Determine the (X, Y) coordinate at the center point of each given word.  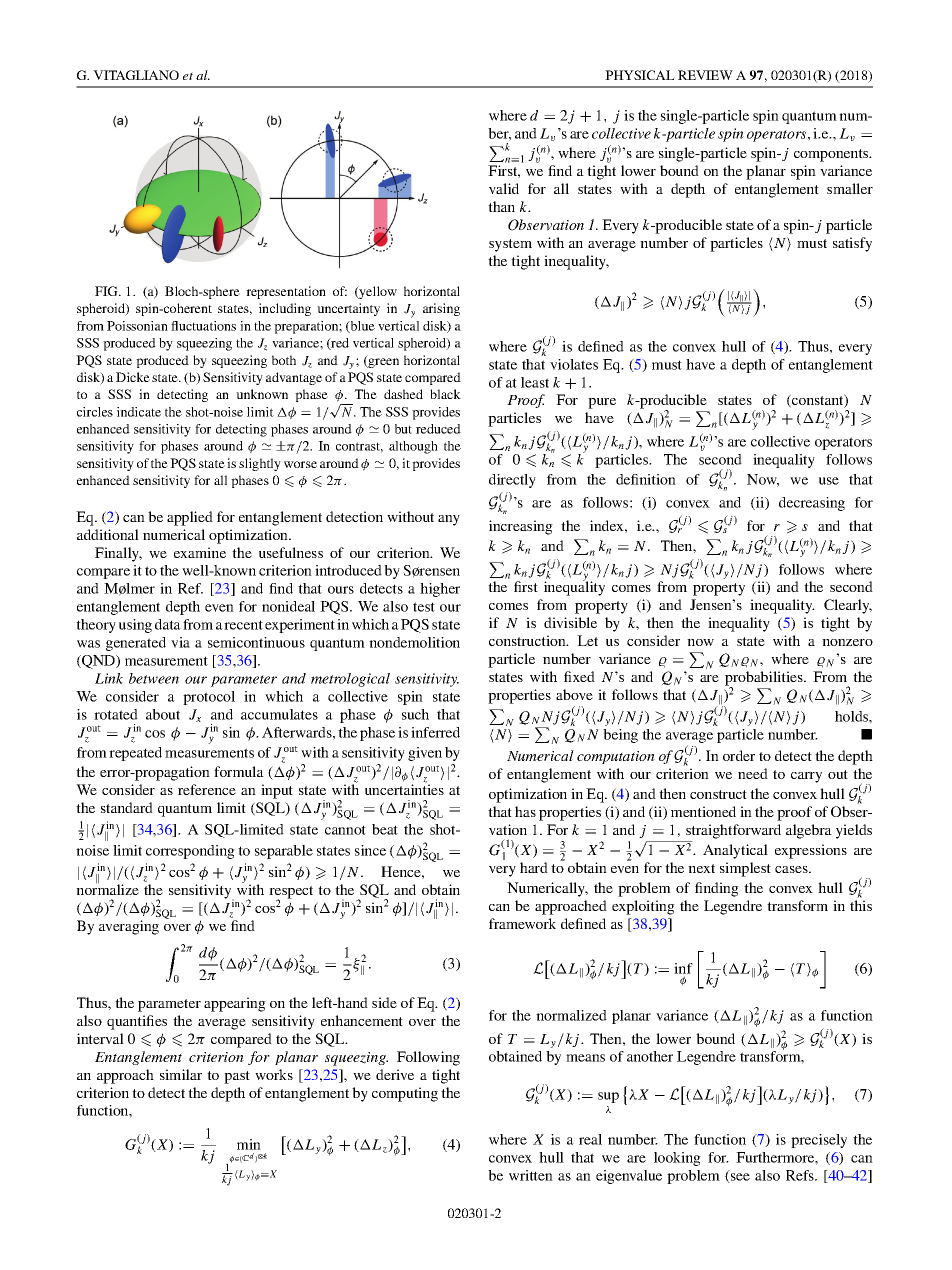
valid (504, 188)
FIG (107, 291)
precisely (819, 1141)
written (531, 1175)
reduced (438, 429)
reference (207, 789)
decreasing (812, 504)
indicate (139, 412)
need (753, 773)
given (425, 754)
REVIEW (705, 75)
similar (181, 1074)
